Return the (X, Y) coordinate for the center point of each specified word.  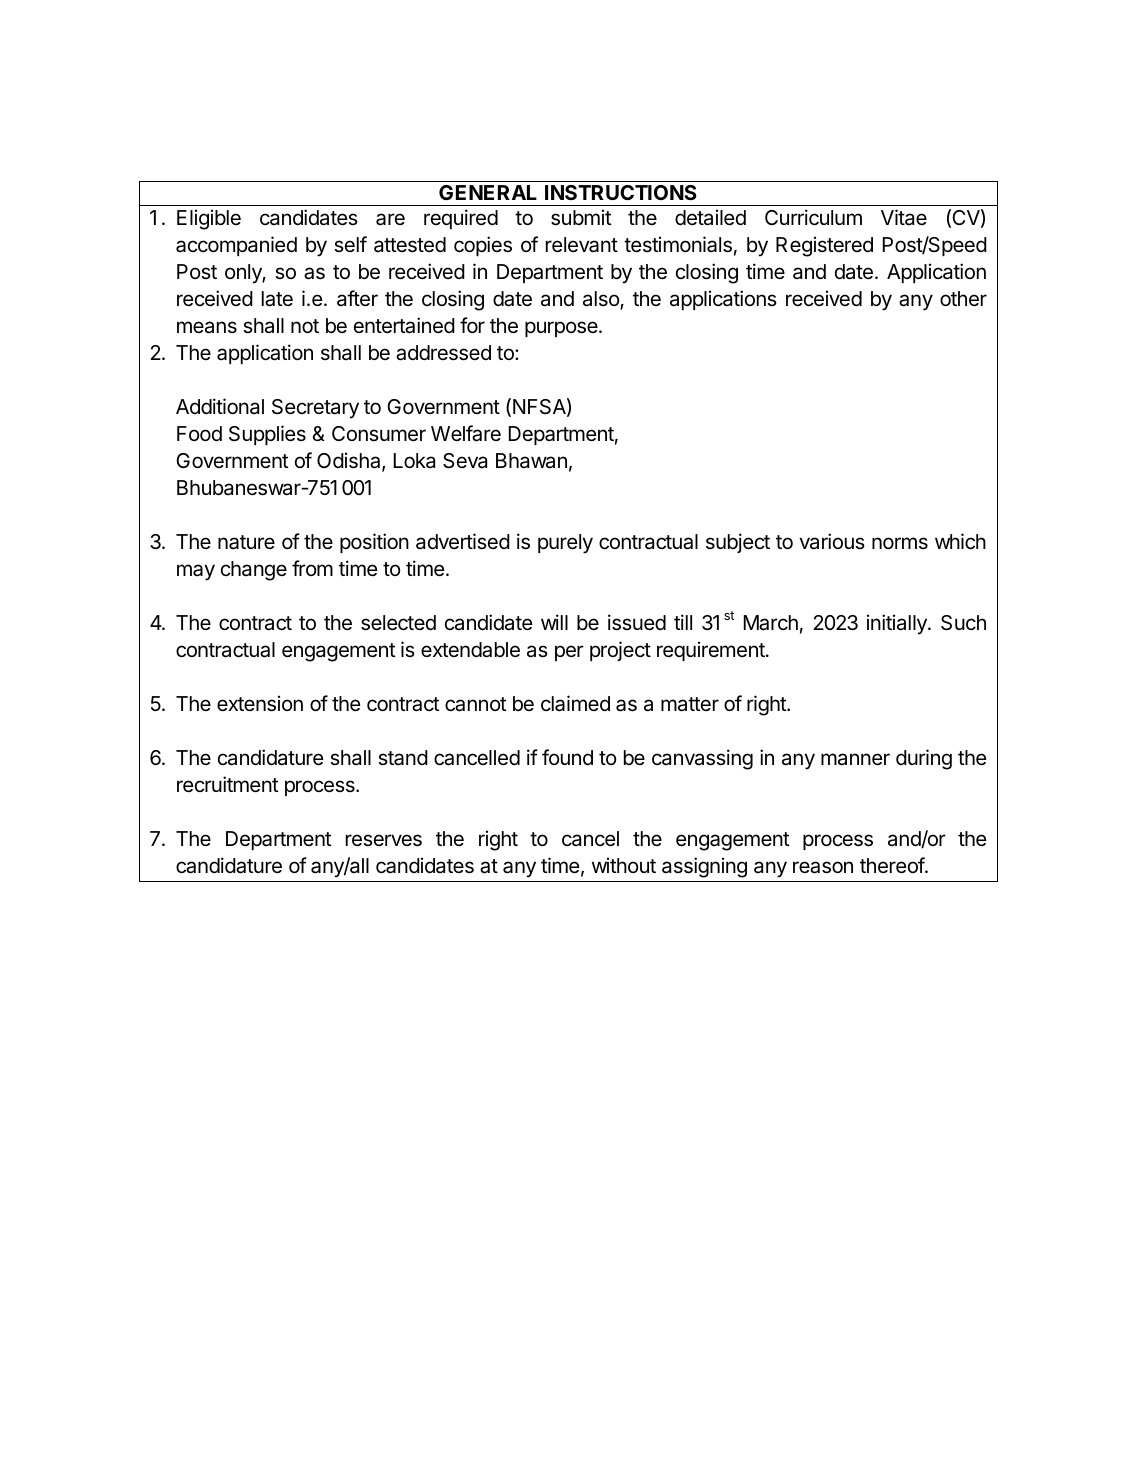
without (624, 865)
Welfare (466, 433)
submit (581, 217)
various (832, 541)
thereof (893, 865)
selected (398, 623)
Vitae (904, 217)
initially (898, 624)
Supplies (267, 435)
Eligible (209, 219)
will (554, 622)
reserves (384, 840)
